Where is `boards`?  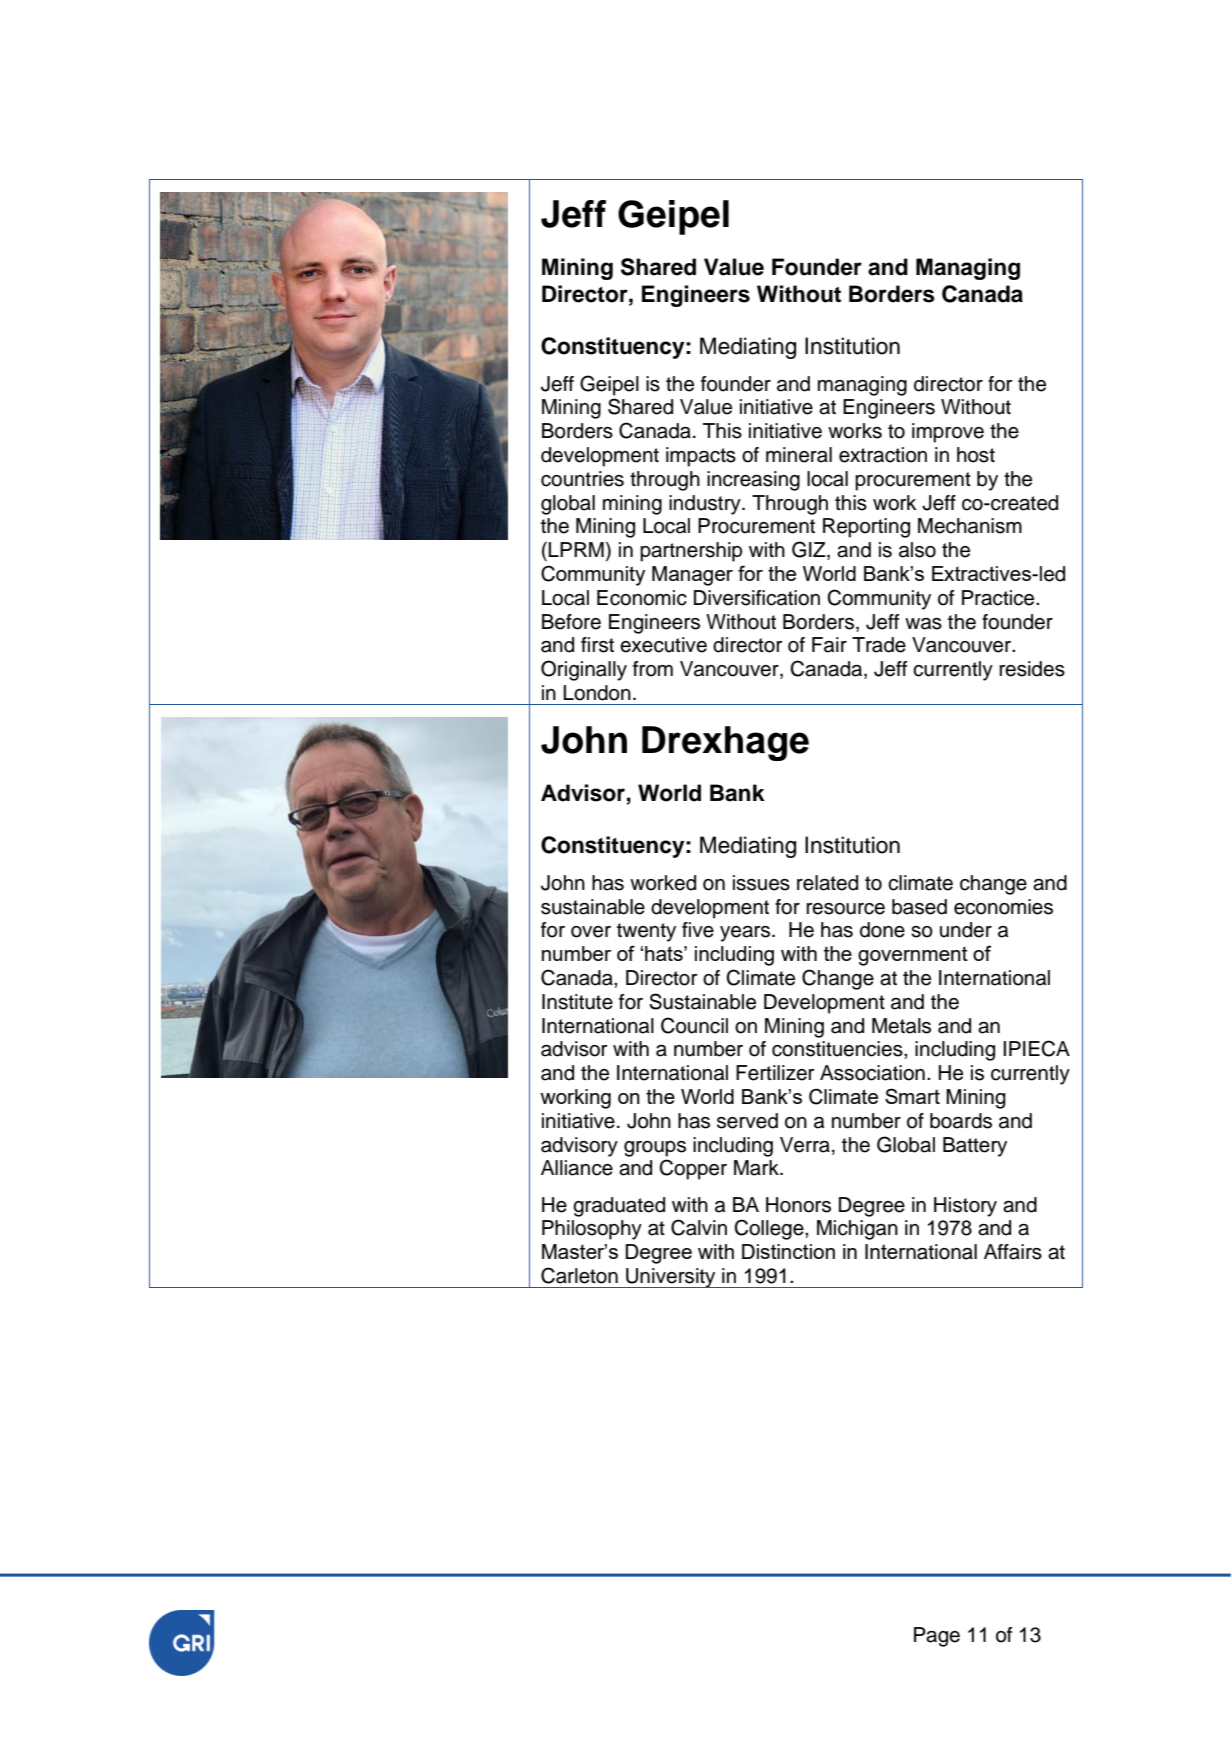 boards is located at coordinates (961, 1121).
